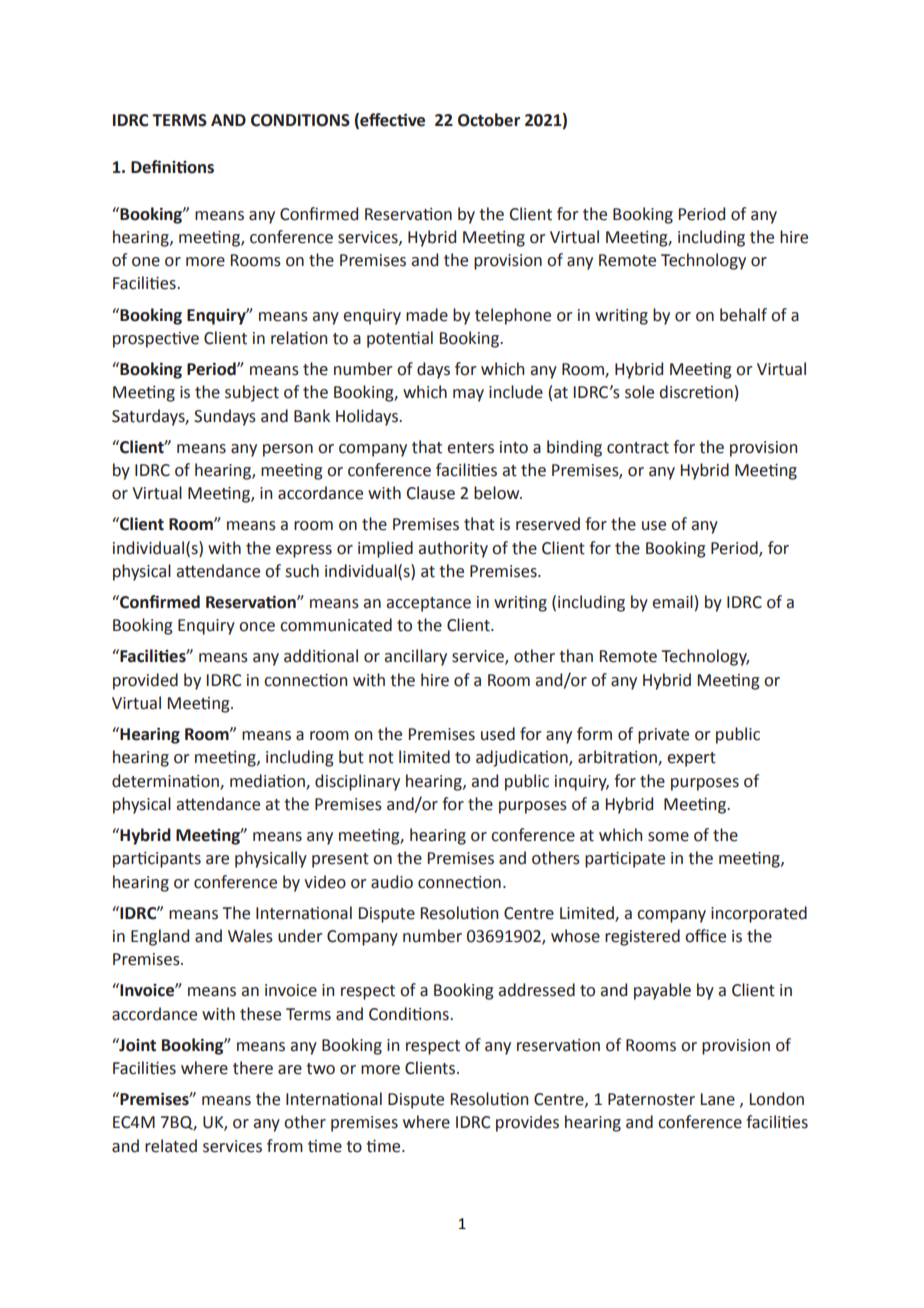 The width and height of the screenshot is (924, 1308). I want to click on once, so click(257, 627).
